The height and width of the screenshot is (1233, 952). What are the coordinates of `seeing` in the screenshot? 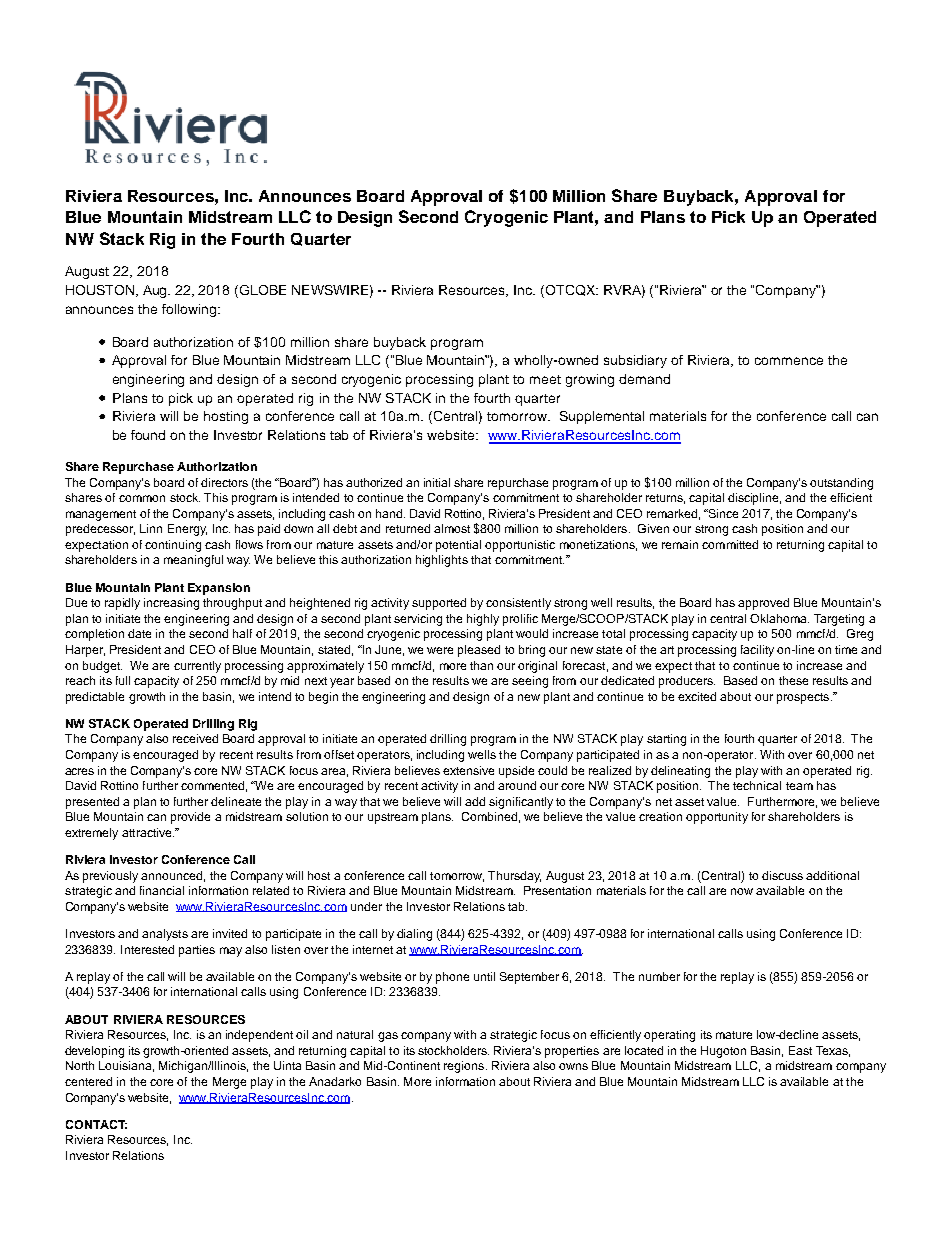 It's located at (530, 682).
